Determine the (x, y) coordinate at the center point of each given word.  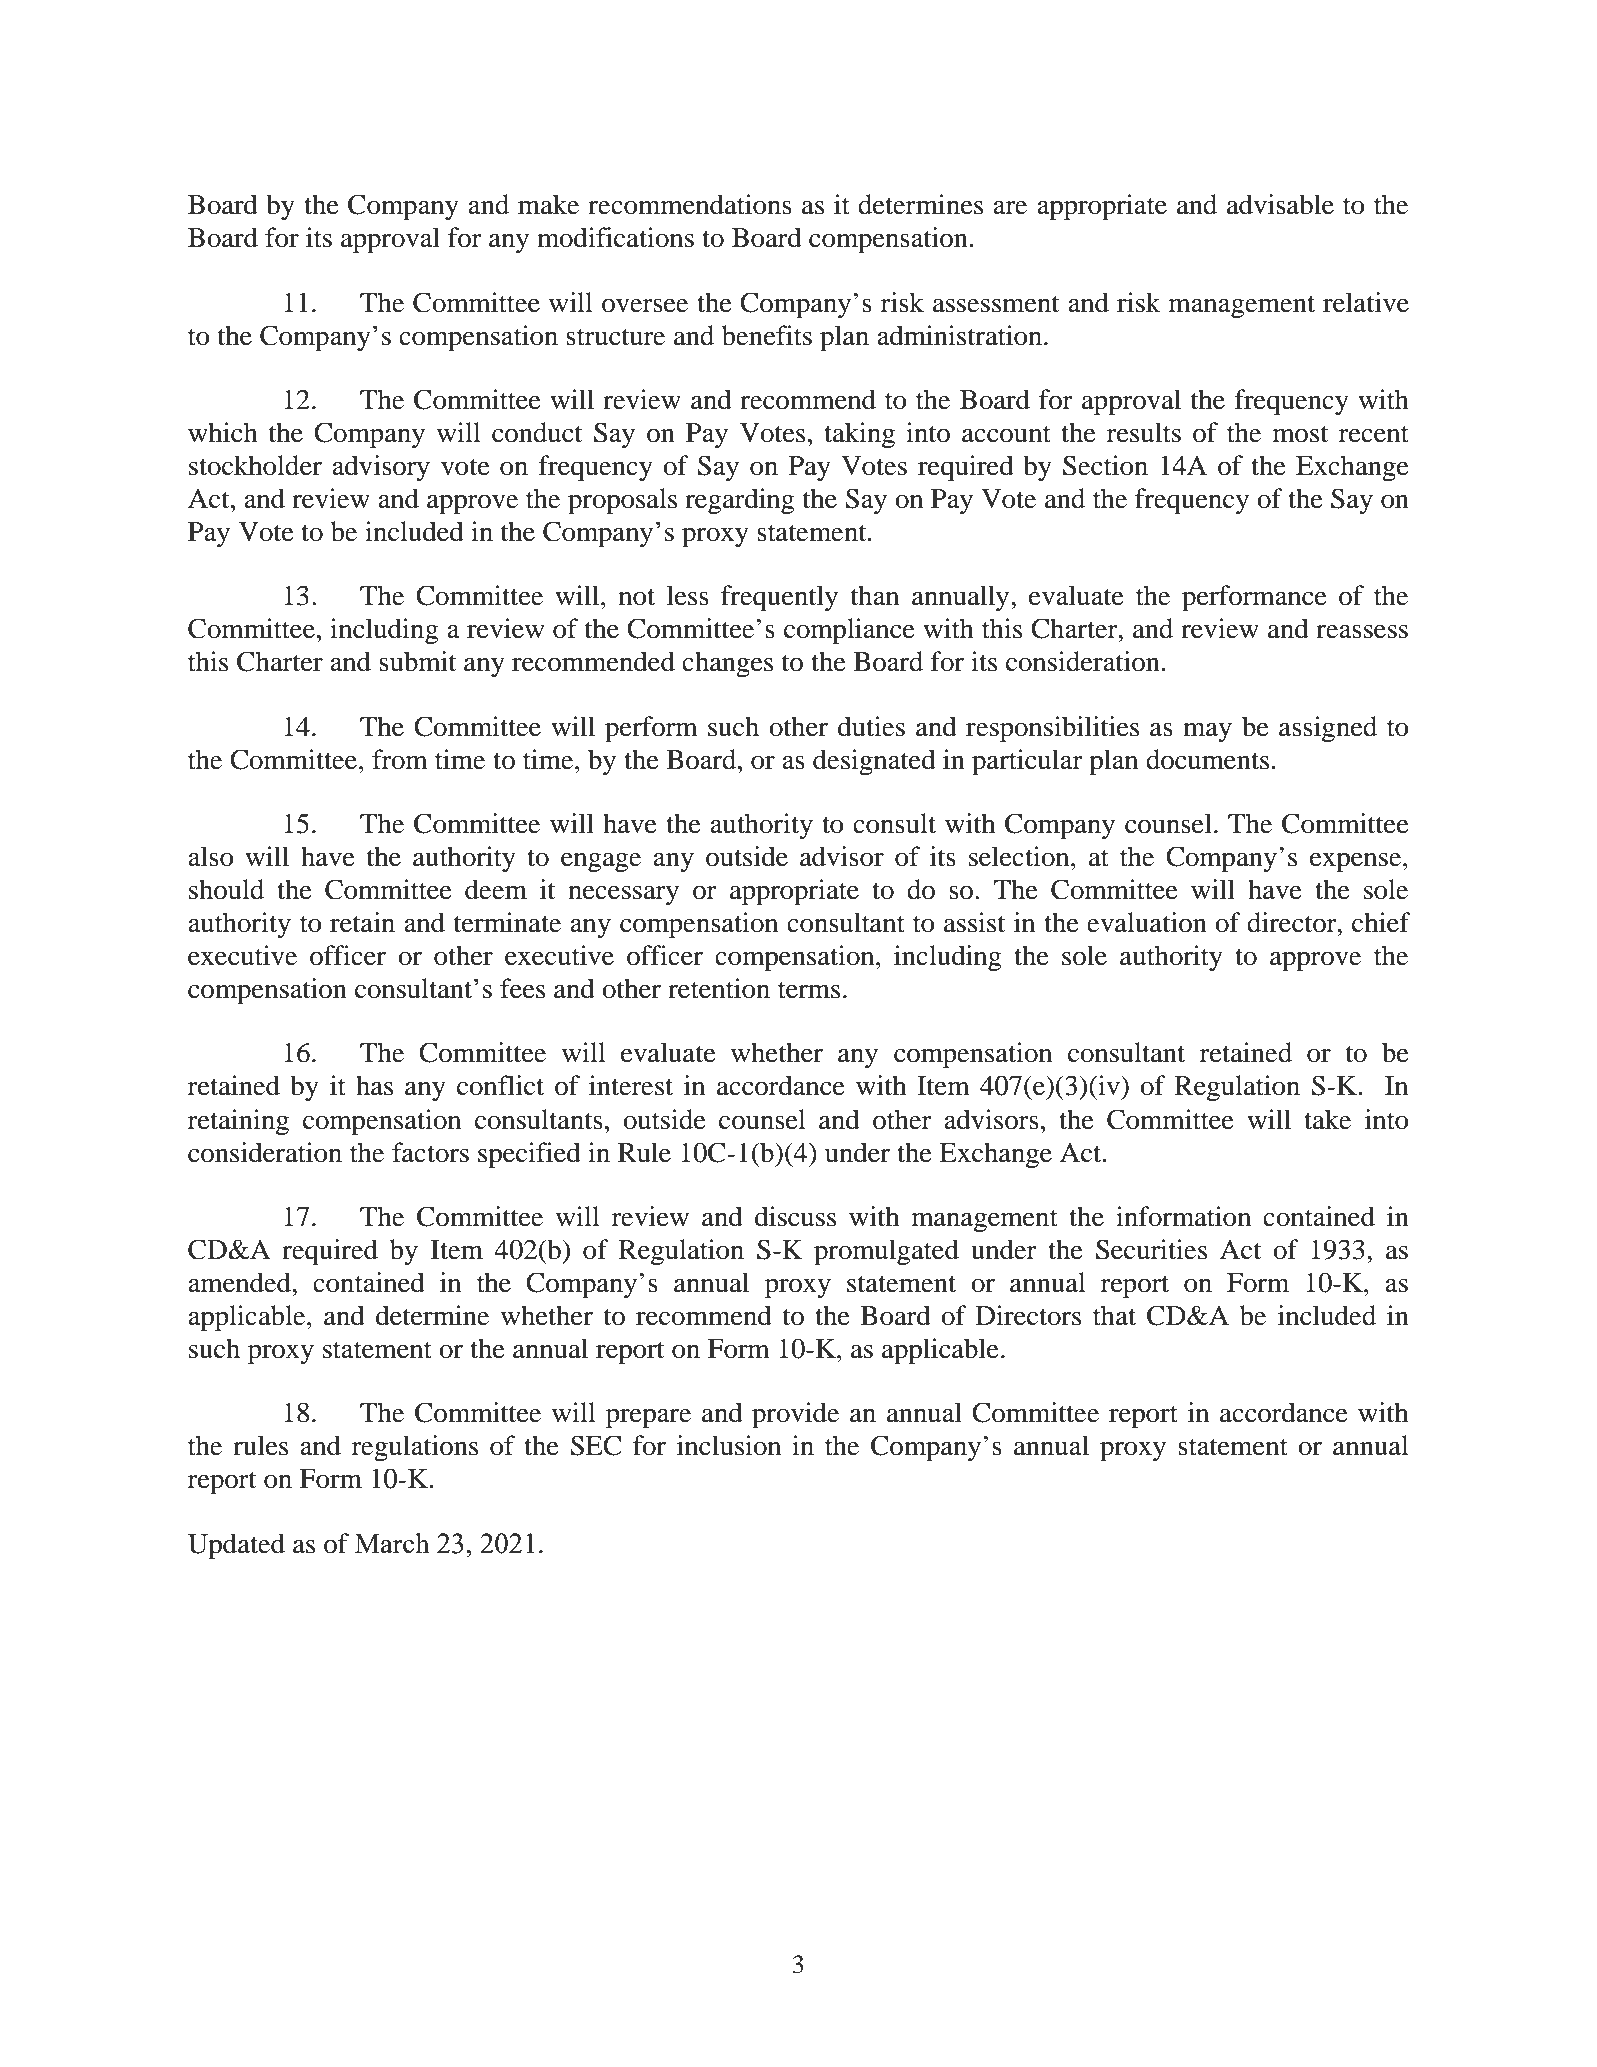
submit (417, 661)
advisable (1280, 204)
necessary (623, 895)
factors (430, 1152)
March (392, 1543)
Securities (1151, 1249)
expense (1357, 863)
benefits (767, 335)
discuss (795, 1216)
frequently (779, 598)
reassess (1362, 632)
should (226, 889)
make (548, 204)
